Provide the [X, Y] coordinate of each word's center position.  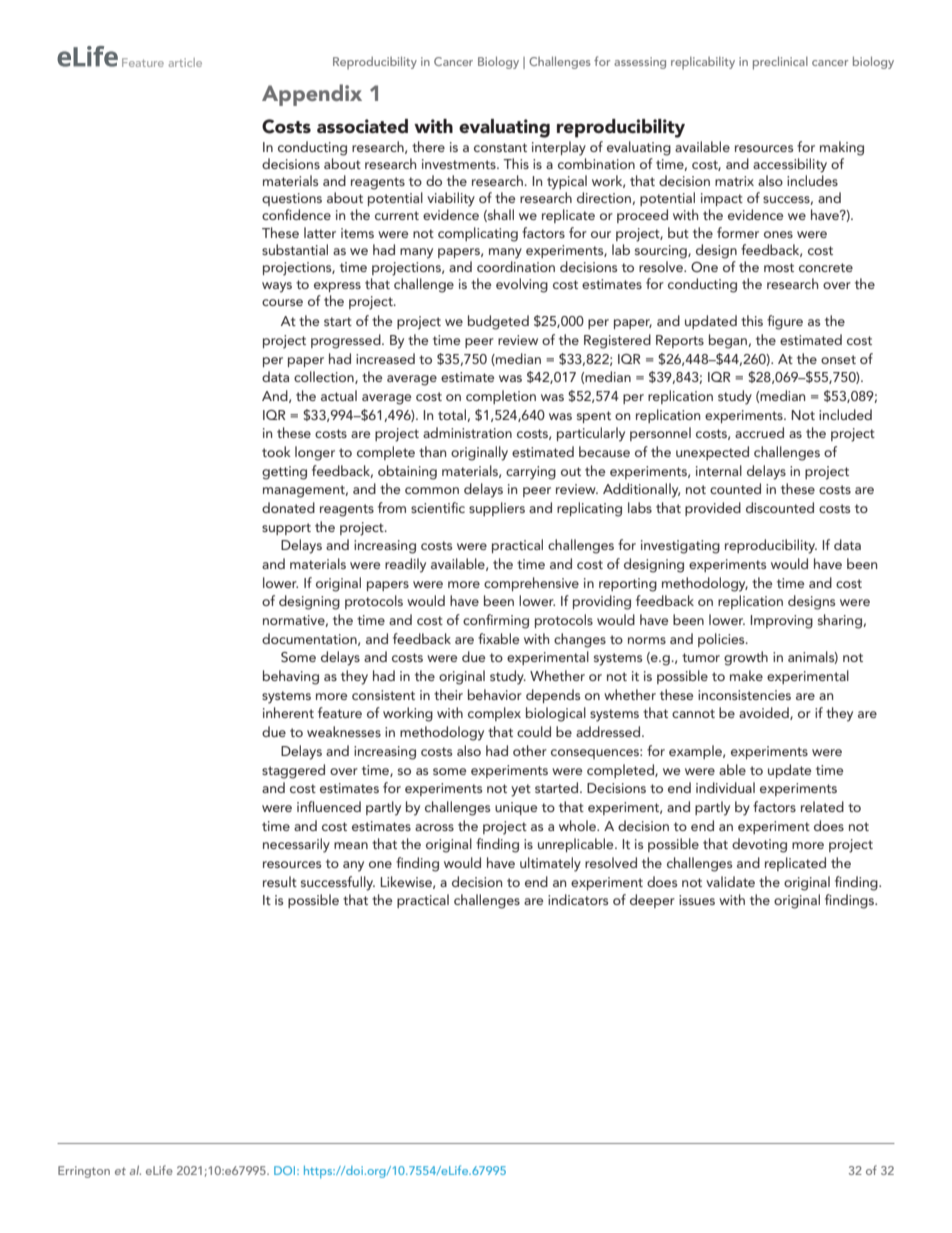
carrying [531, 473]
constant [500, 147]
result [280, 881]
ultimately [550, 864]
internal [719, 470]
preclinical [780, 63]
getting [284, 473]
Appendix [312, 95]
